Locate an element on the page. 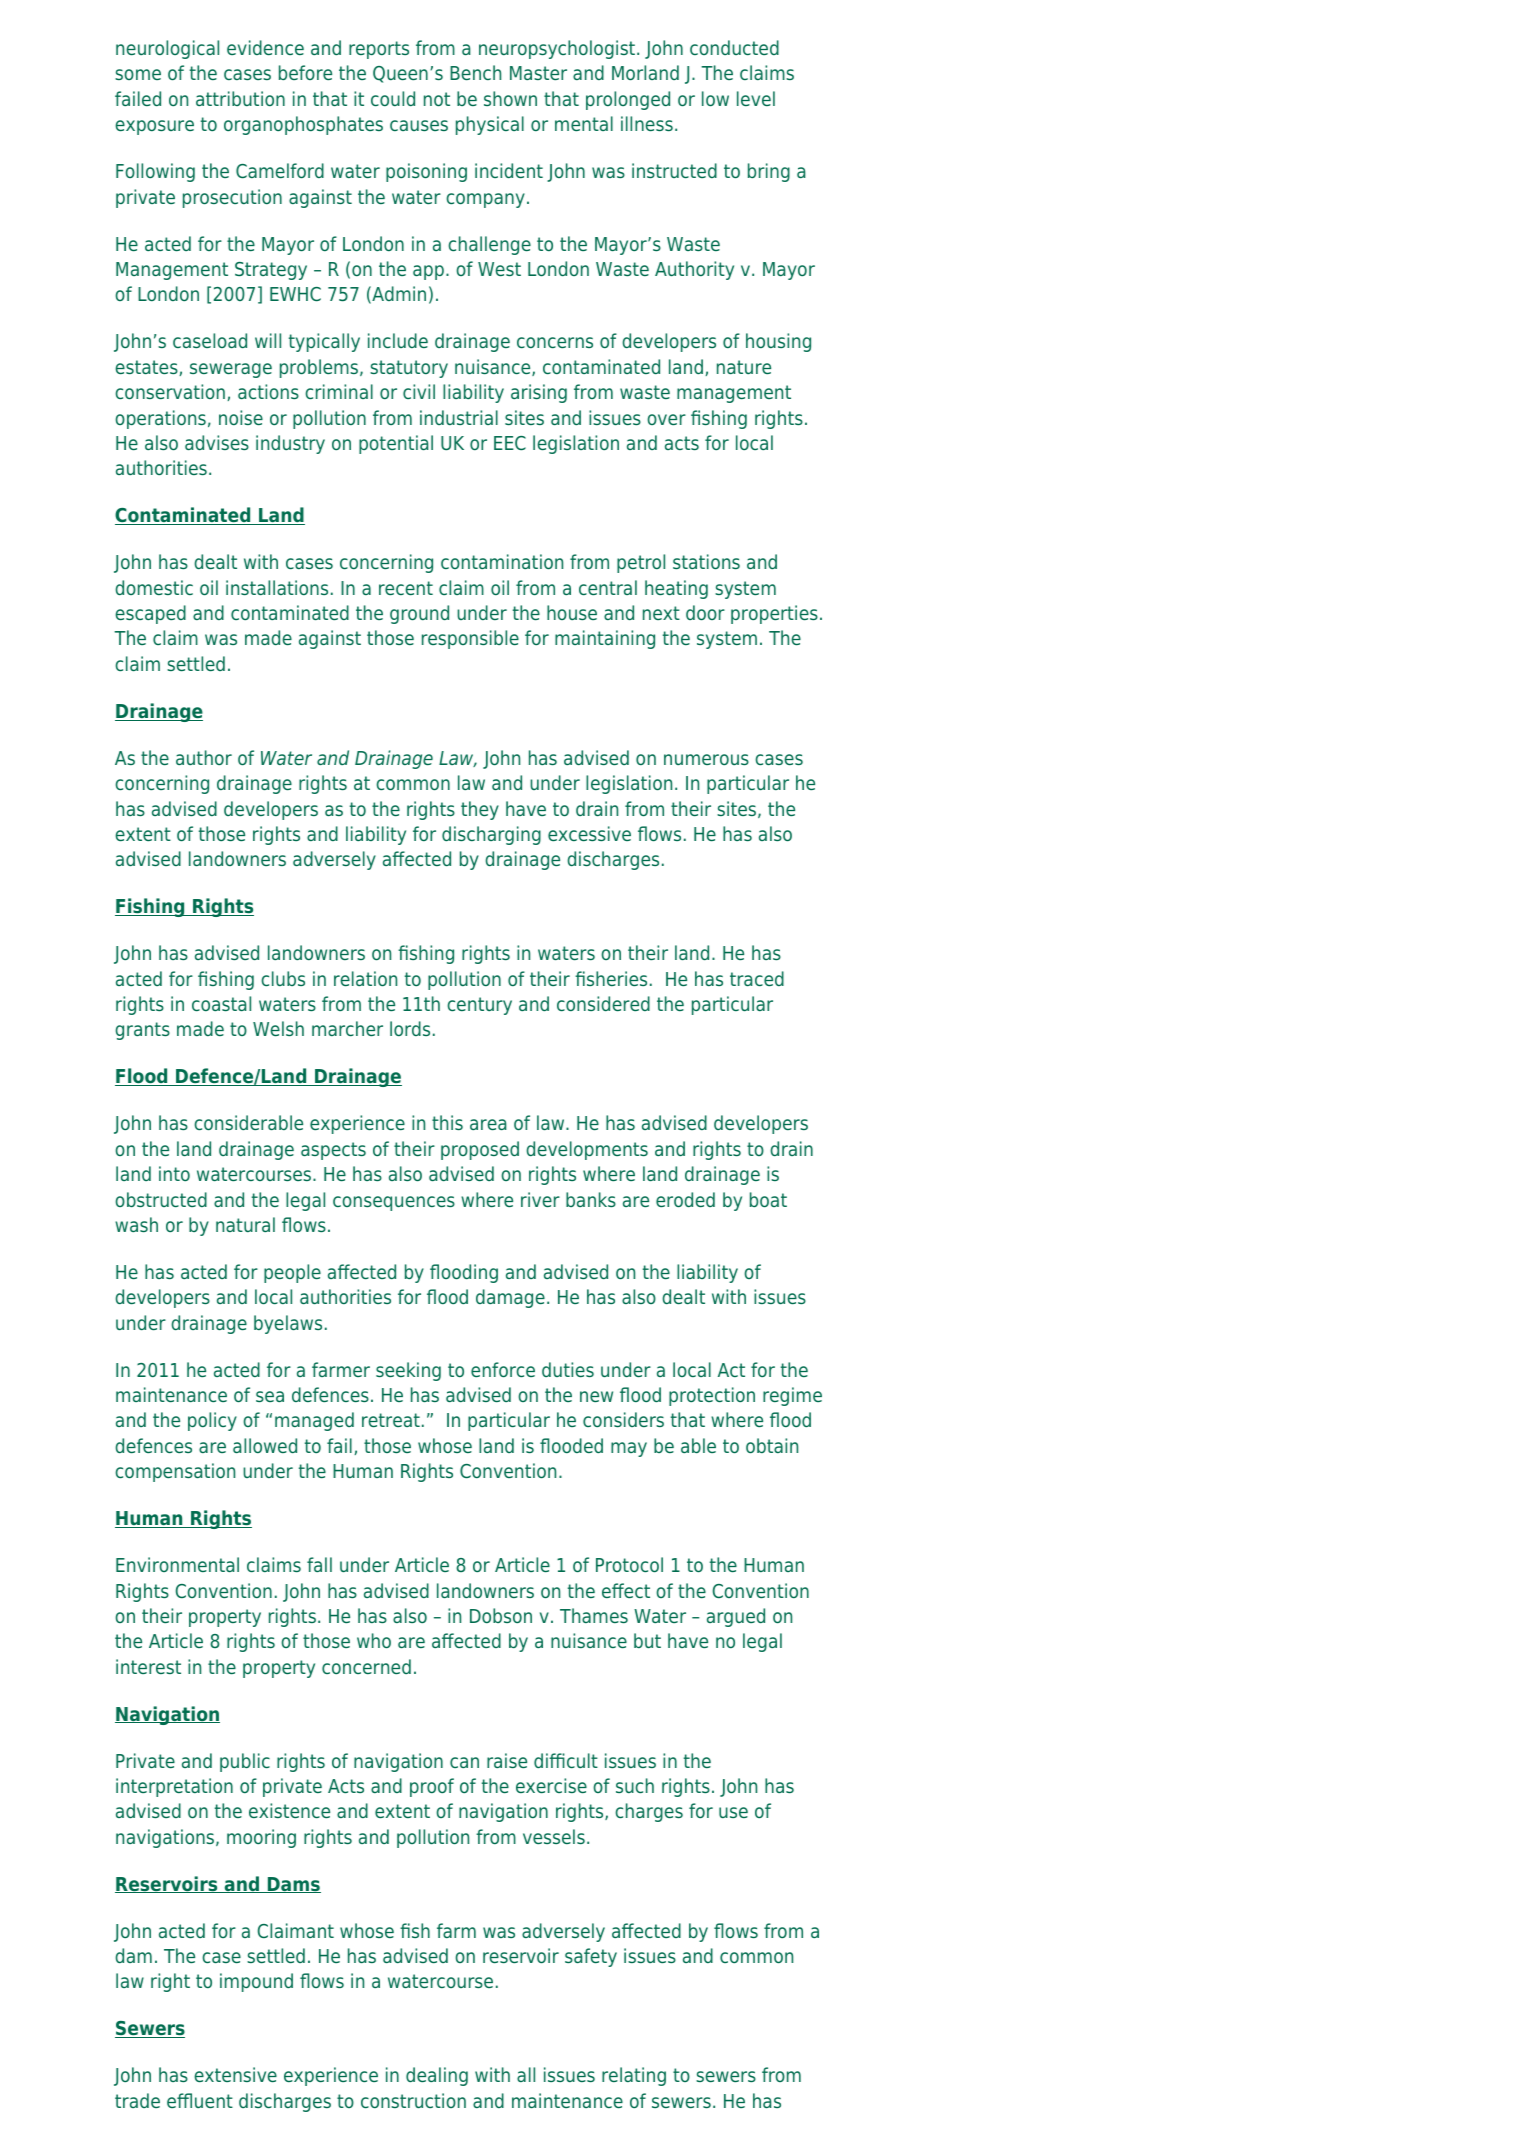  dealing is located at coordinates (437, 2076).
